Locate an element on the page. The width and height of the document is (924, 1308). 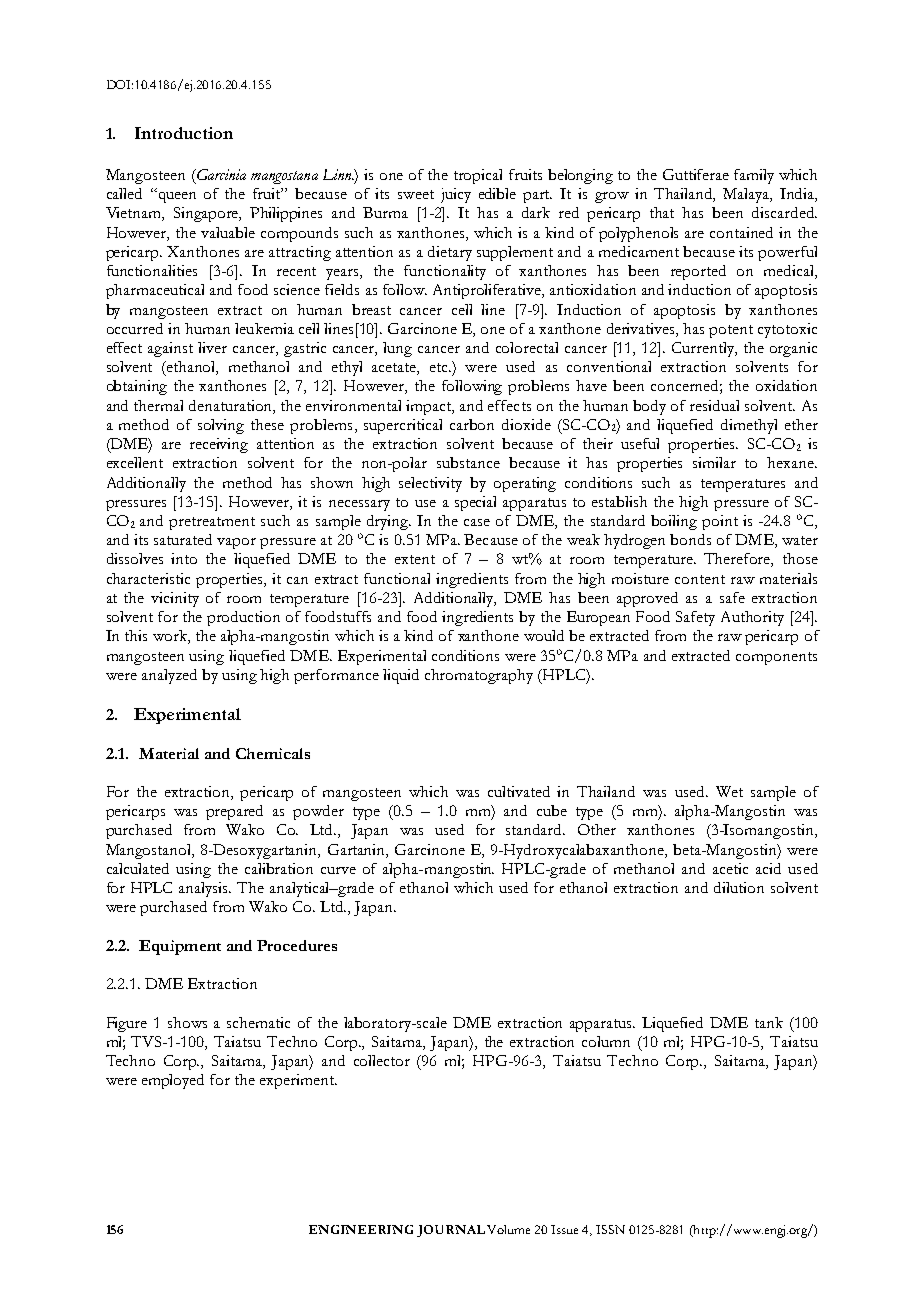
Currently is located at coordinates (704, 349).
